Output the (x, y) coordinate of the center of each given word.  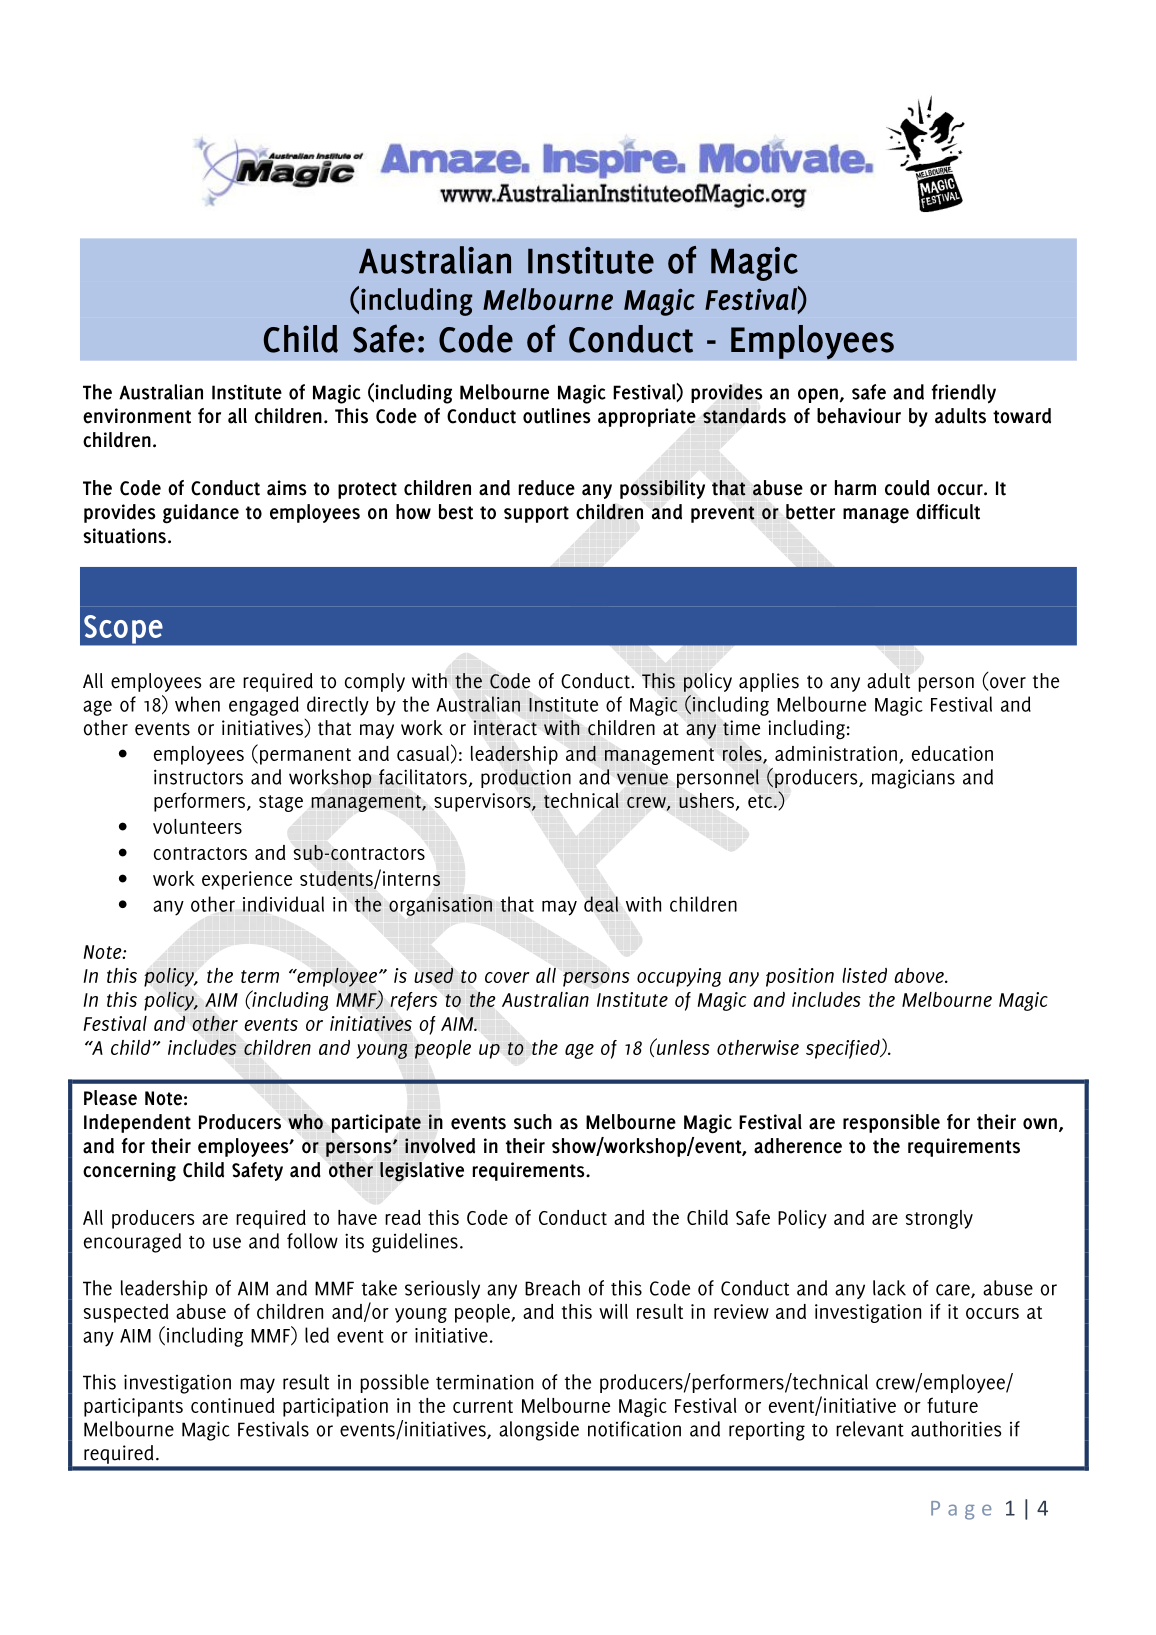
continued (232, 1405)
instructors (198, 777)
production (526, 778)
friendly (963, 394)
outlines (557, 416)
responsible (891, 1123)
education (952, 753)
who (305, 1122)
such (533, 1122)
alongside (539, 1431)
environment (137, 416)
